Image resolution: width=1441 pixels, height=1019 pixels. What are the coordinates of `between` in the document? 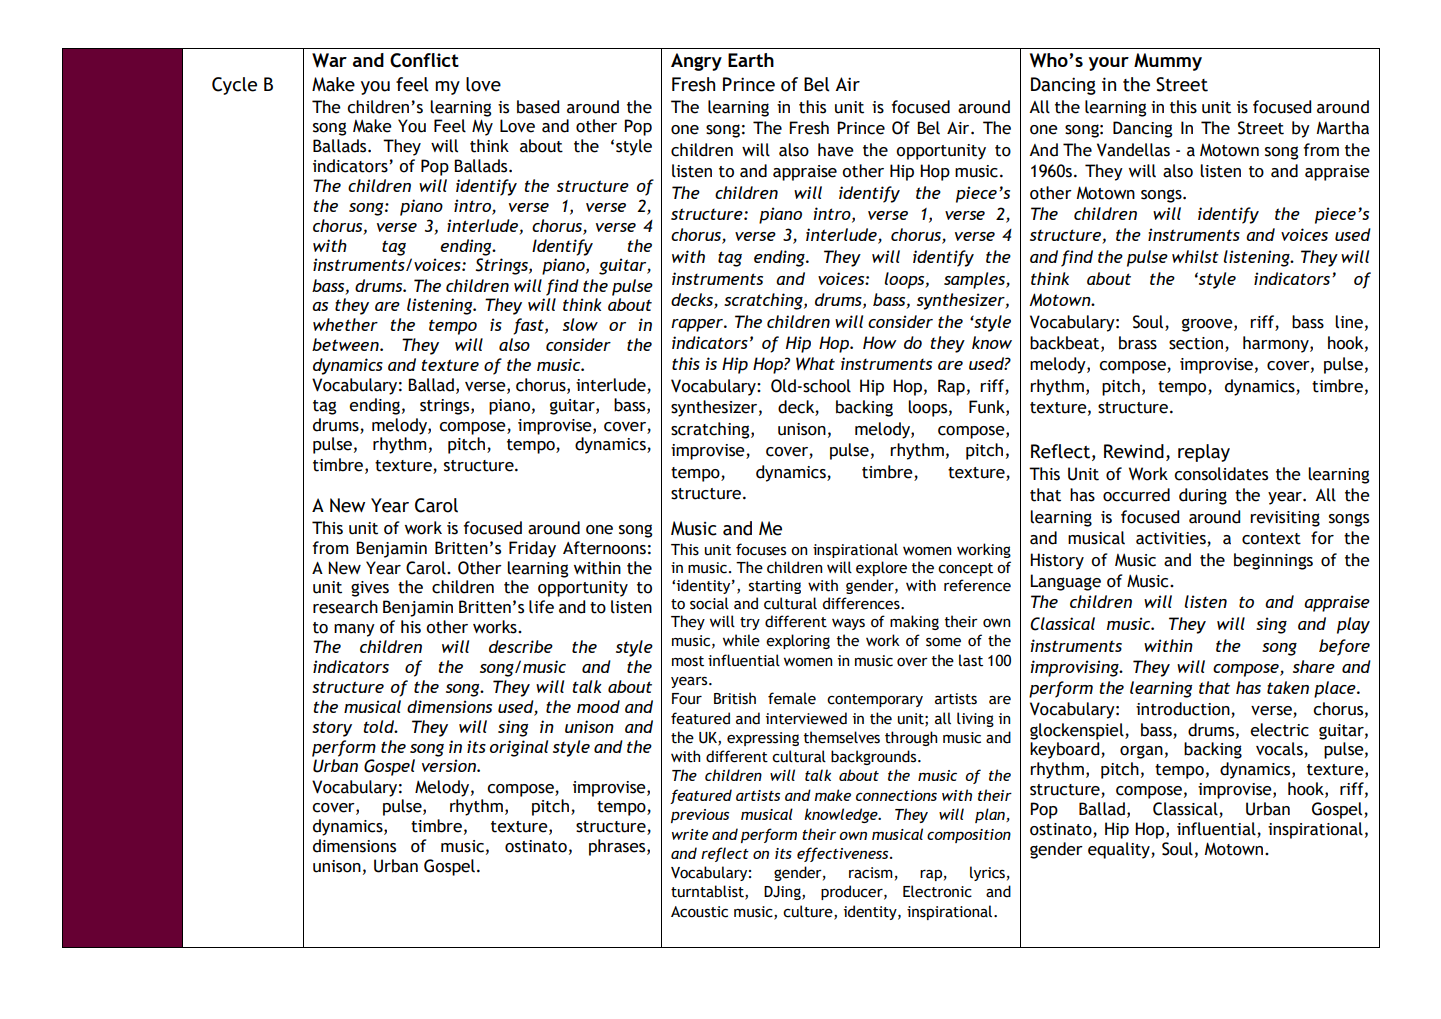 It's located at (346, 344).
